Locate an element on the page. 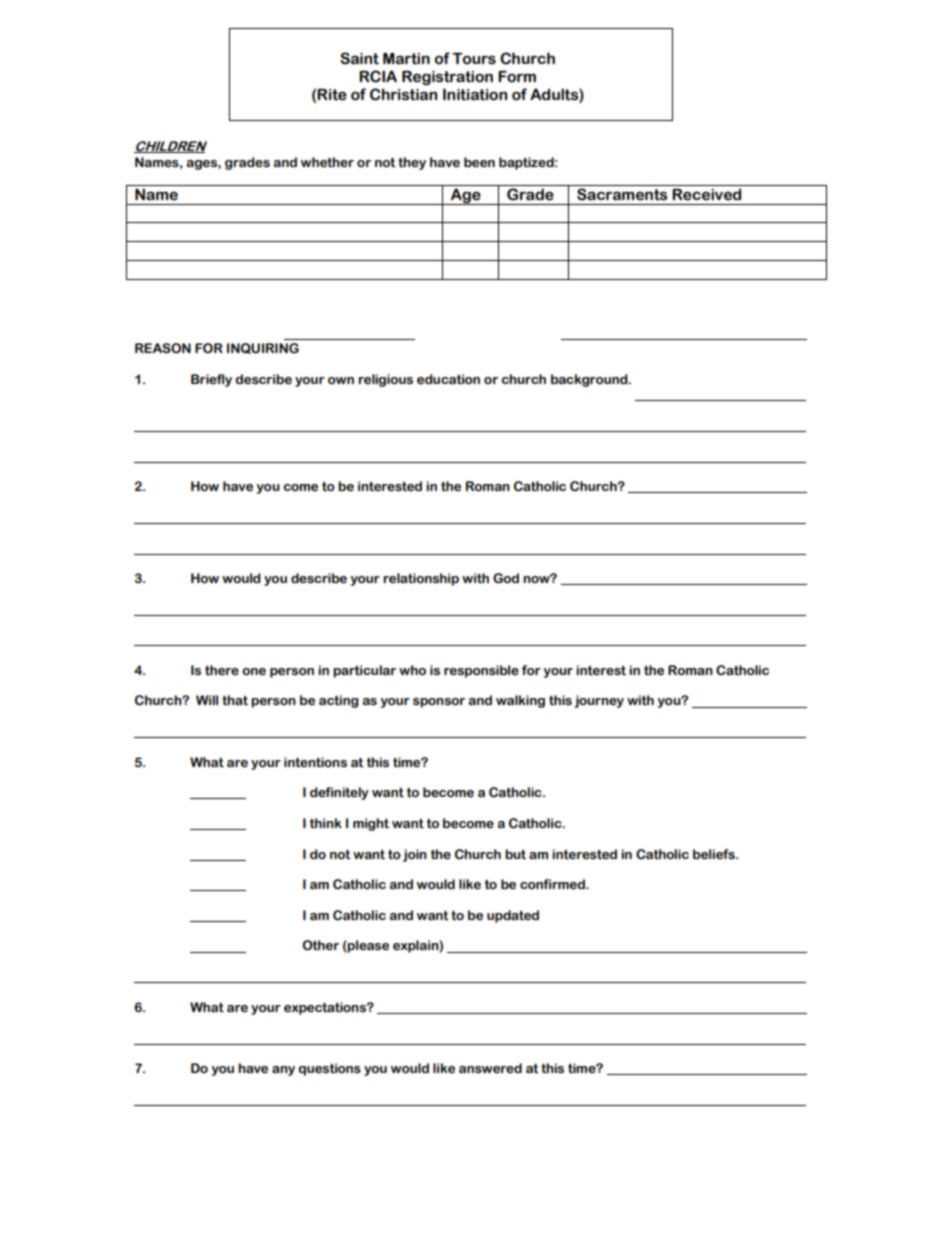 This image has width=952, height=1233. any is located at coordinates (283, 1071).
